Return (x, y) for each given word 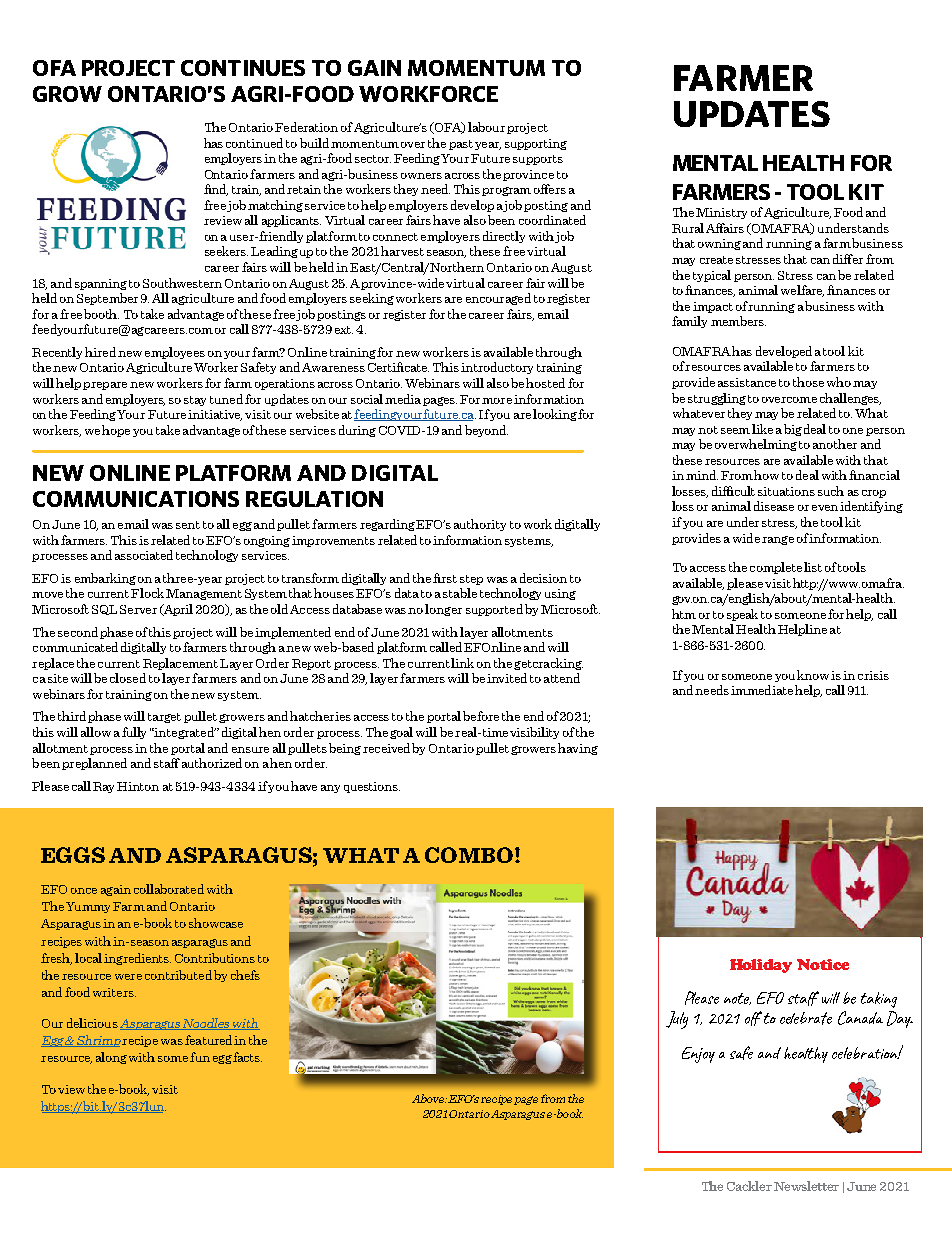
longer (443, 610)
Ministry (721, 213)
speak (742, 615)
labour (486, 127)
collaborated (169, 889)
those (808, 382)
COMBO (469, 855)
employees (175, 353)
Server (138, 609)
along (111, 1058)
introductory (497, 368)
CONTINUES (243, 68)
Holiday (761, 966)
